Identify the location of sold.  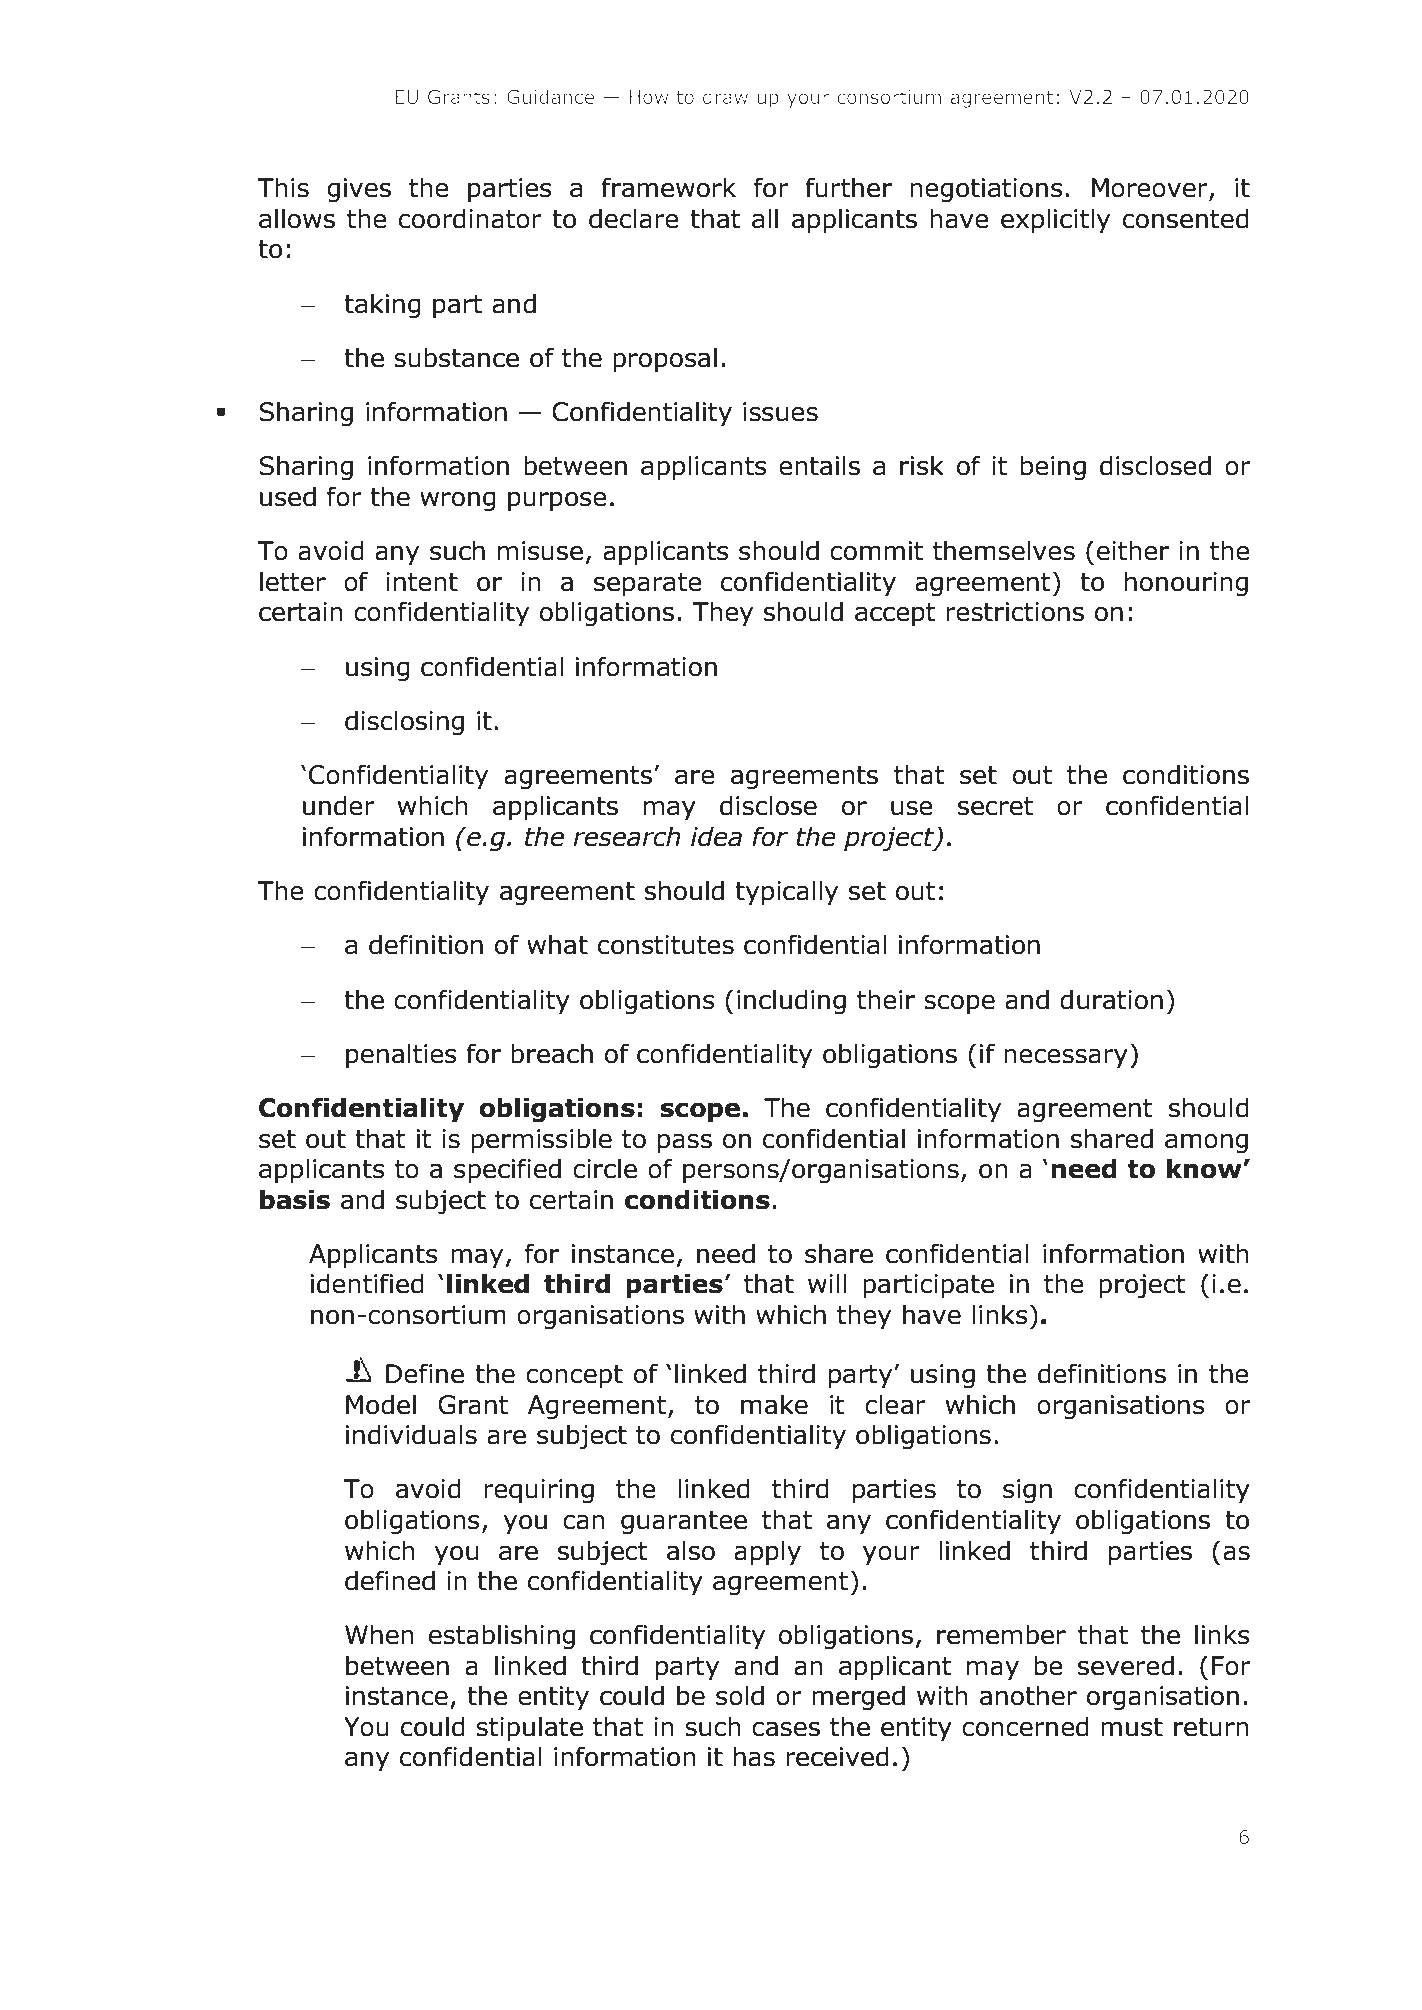
(740, 1695).
